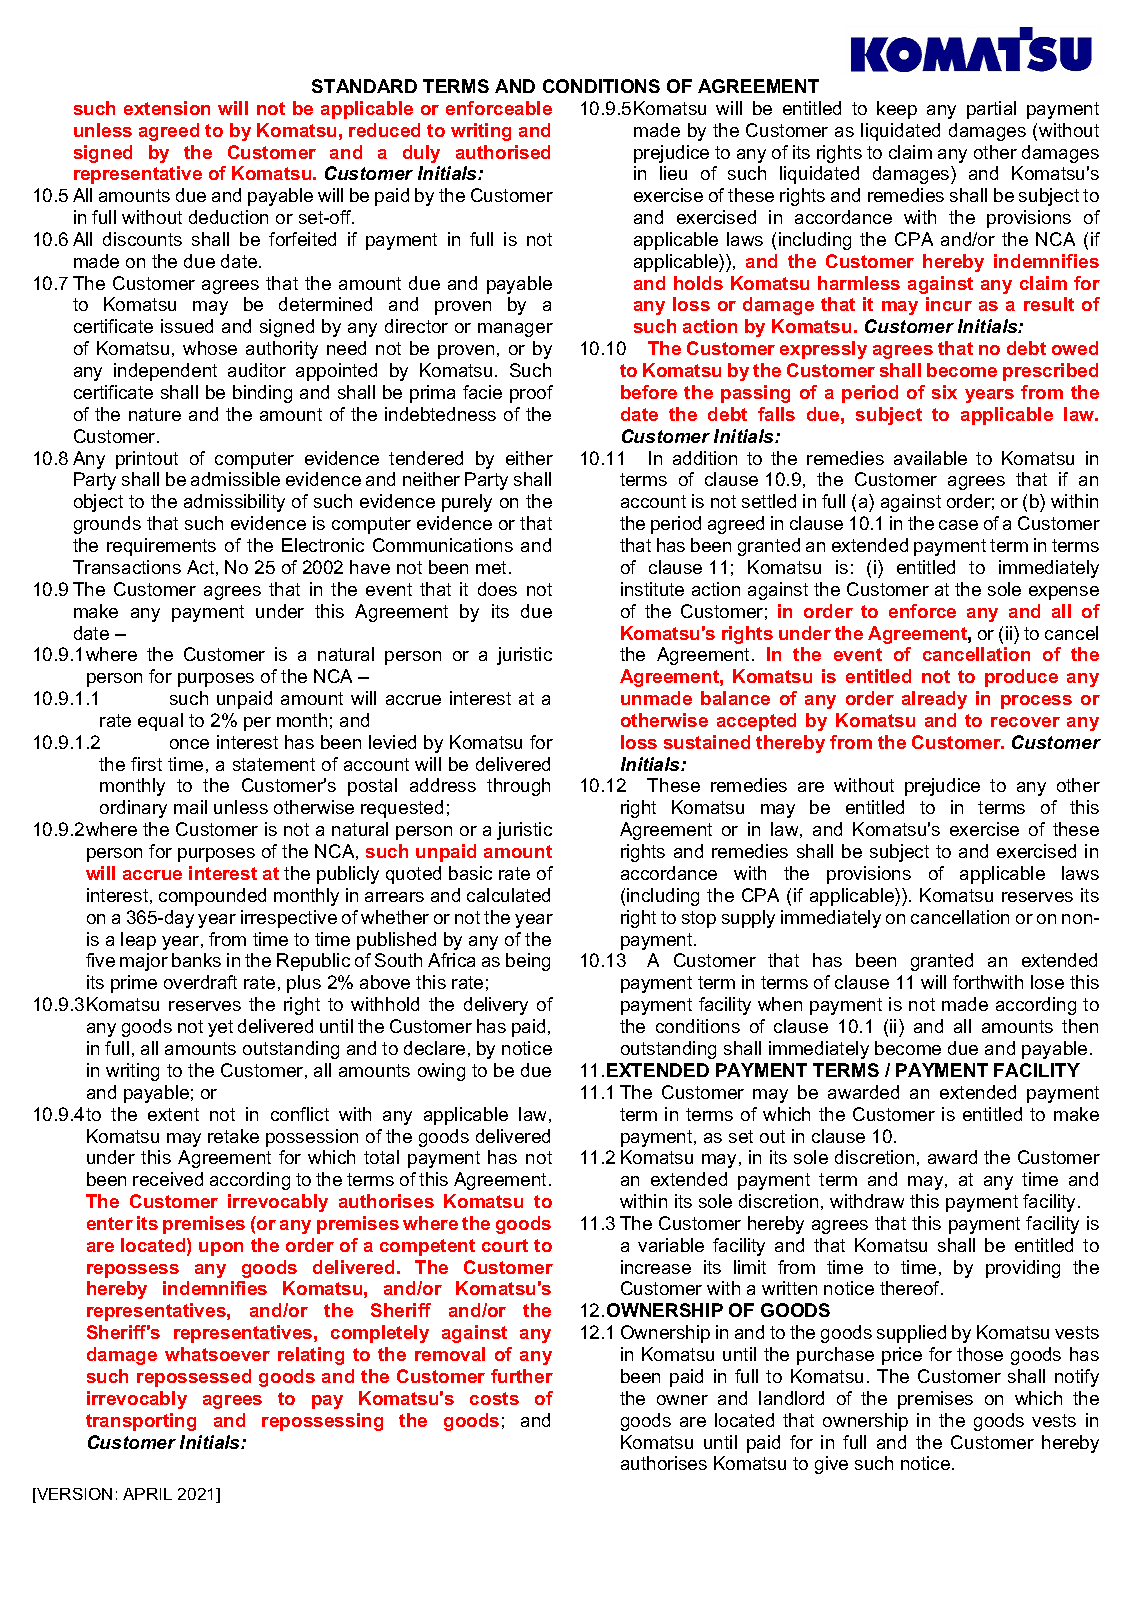 This page has height=1601, width=1132. I want to click on authorised, so click(503, 152).
